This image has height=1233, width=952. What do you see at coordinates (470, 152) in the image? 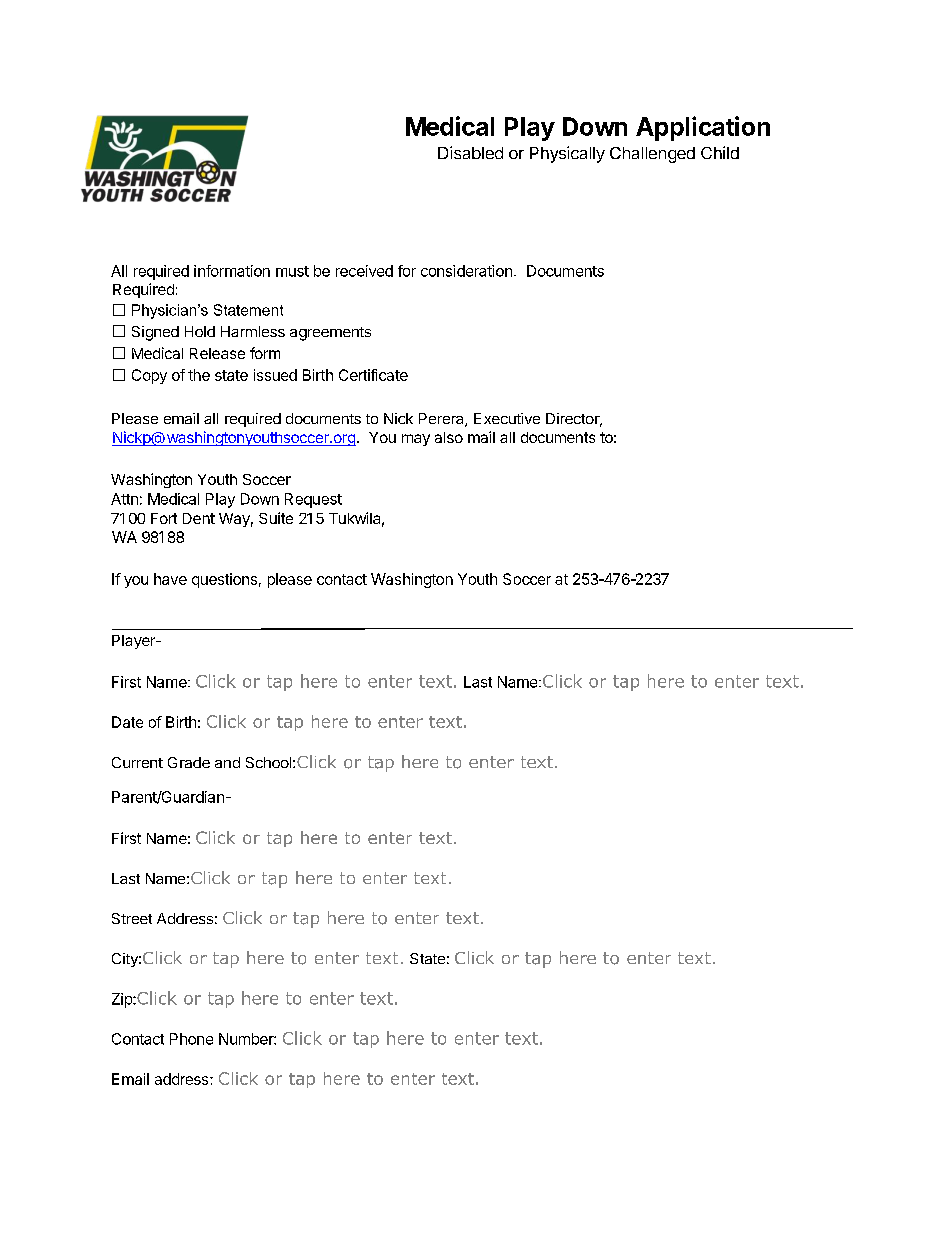
I see `Disabled` at bounding box center [470, 152].
